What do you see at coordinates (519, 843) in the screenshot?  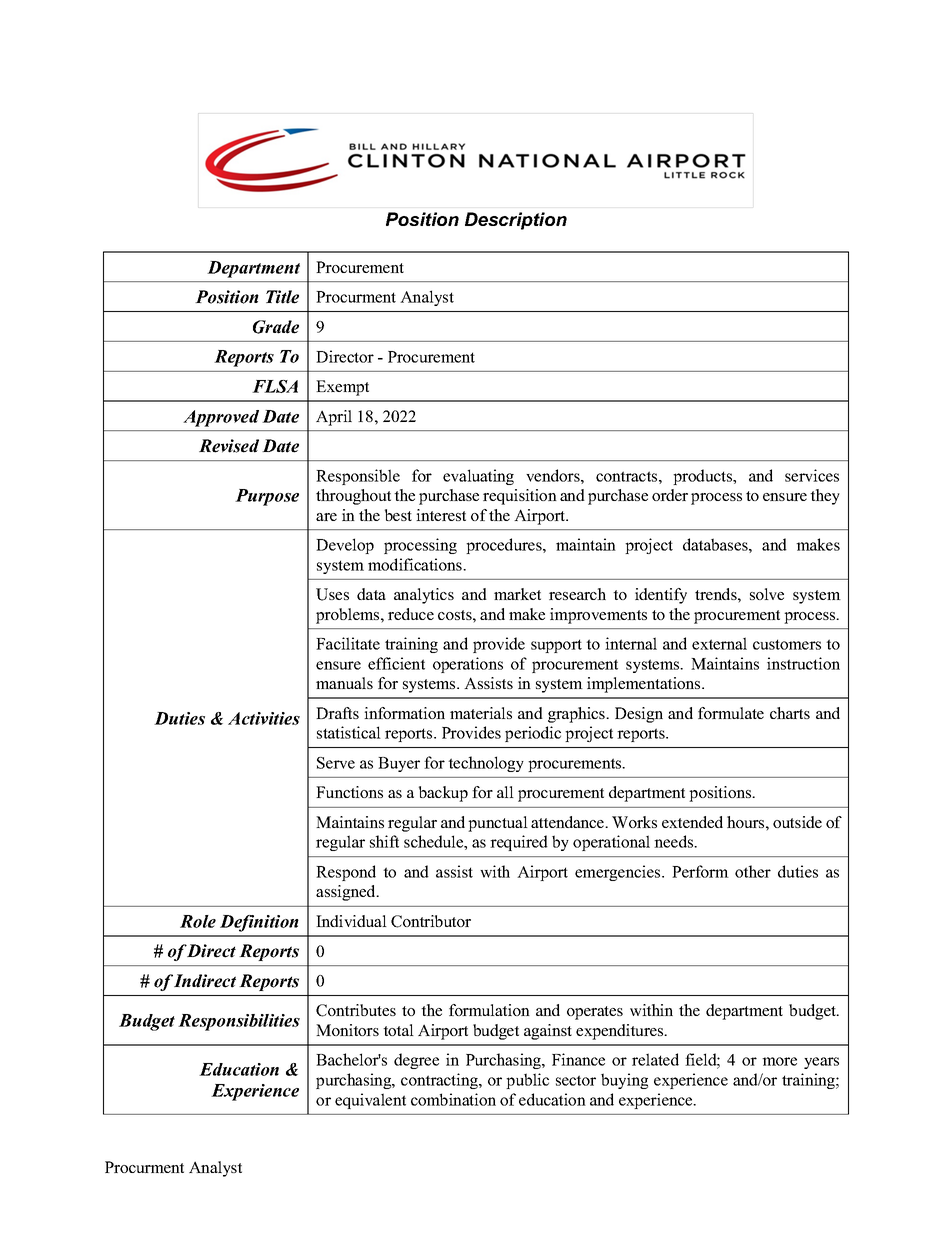 I see `required` at bounding box center [519, 843].
